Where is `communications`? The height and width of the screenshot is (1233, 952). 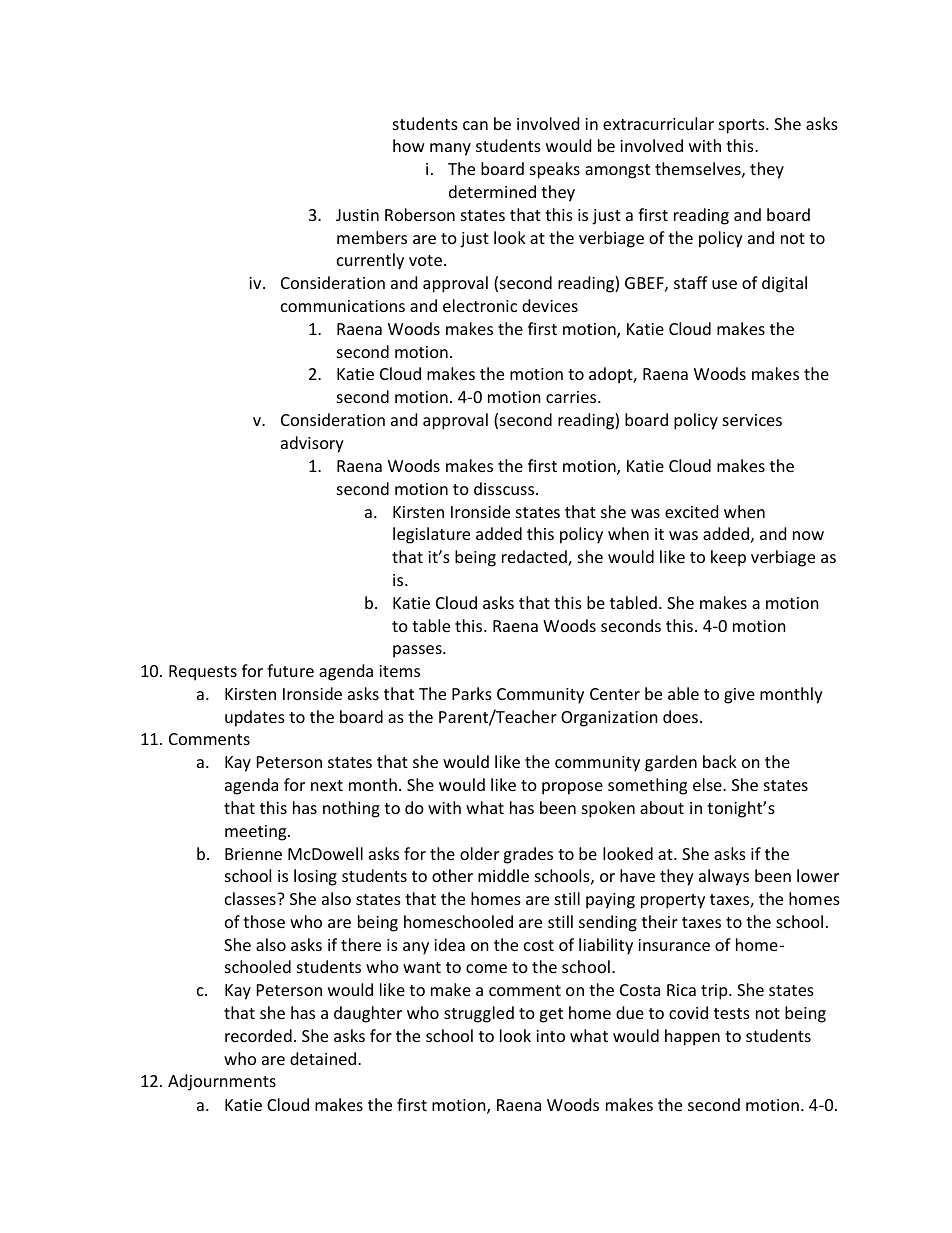 communications is located at coordinates (343, 306).
